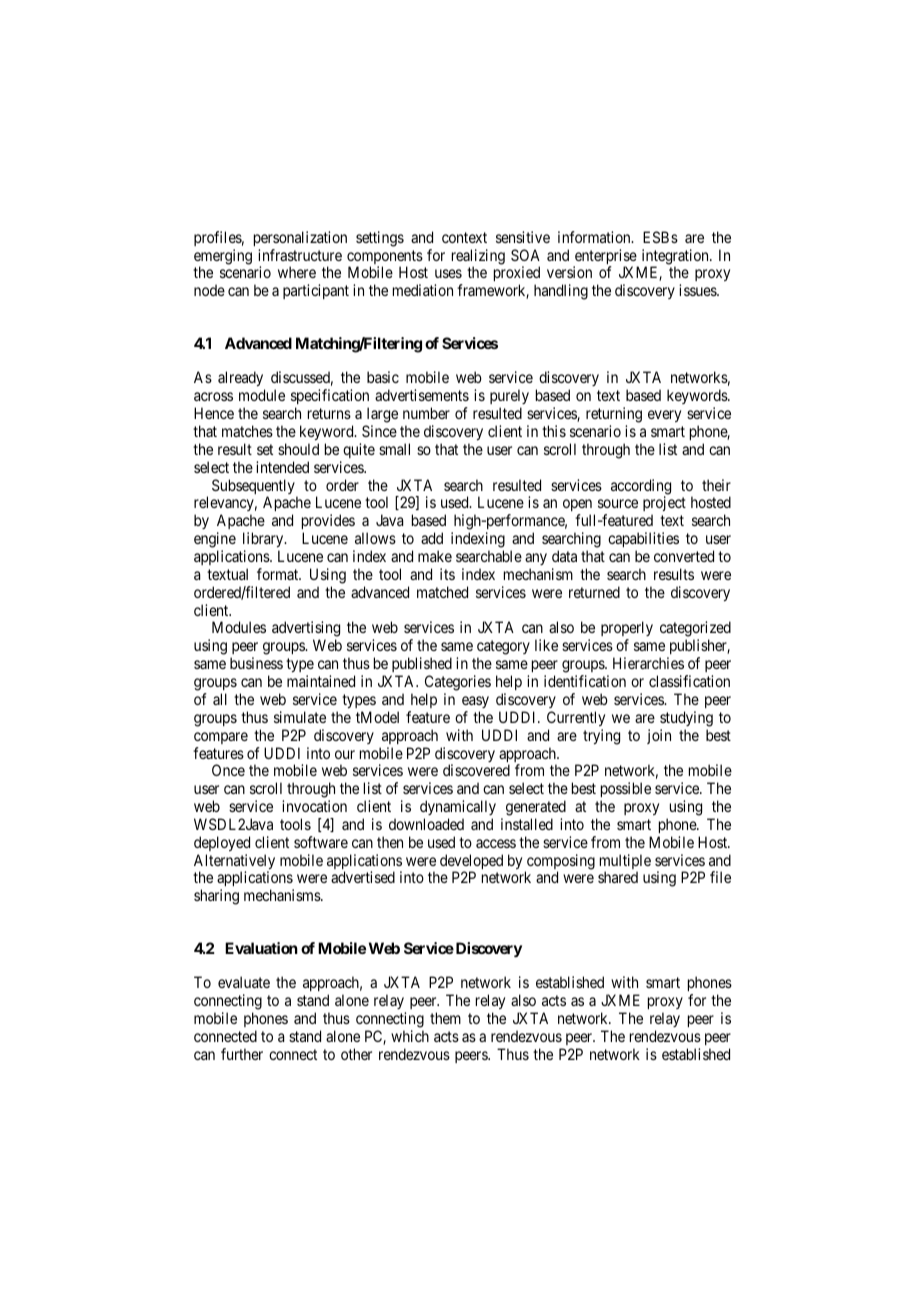 This image has height=1308, width=924. What do you see at coordinates (445, 1018) in the image?
I see `them` at bounding box center [445, 1018].
